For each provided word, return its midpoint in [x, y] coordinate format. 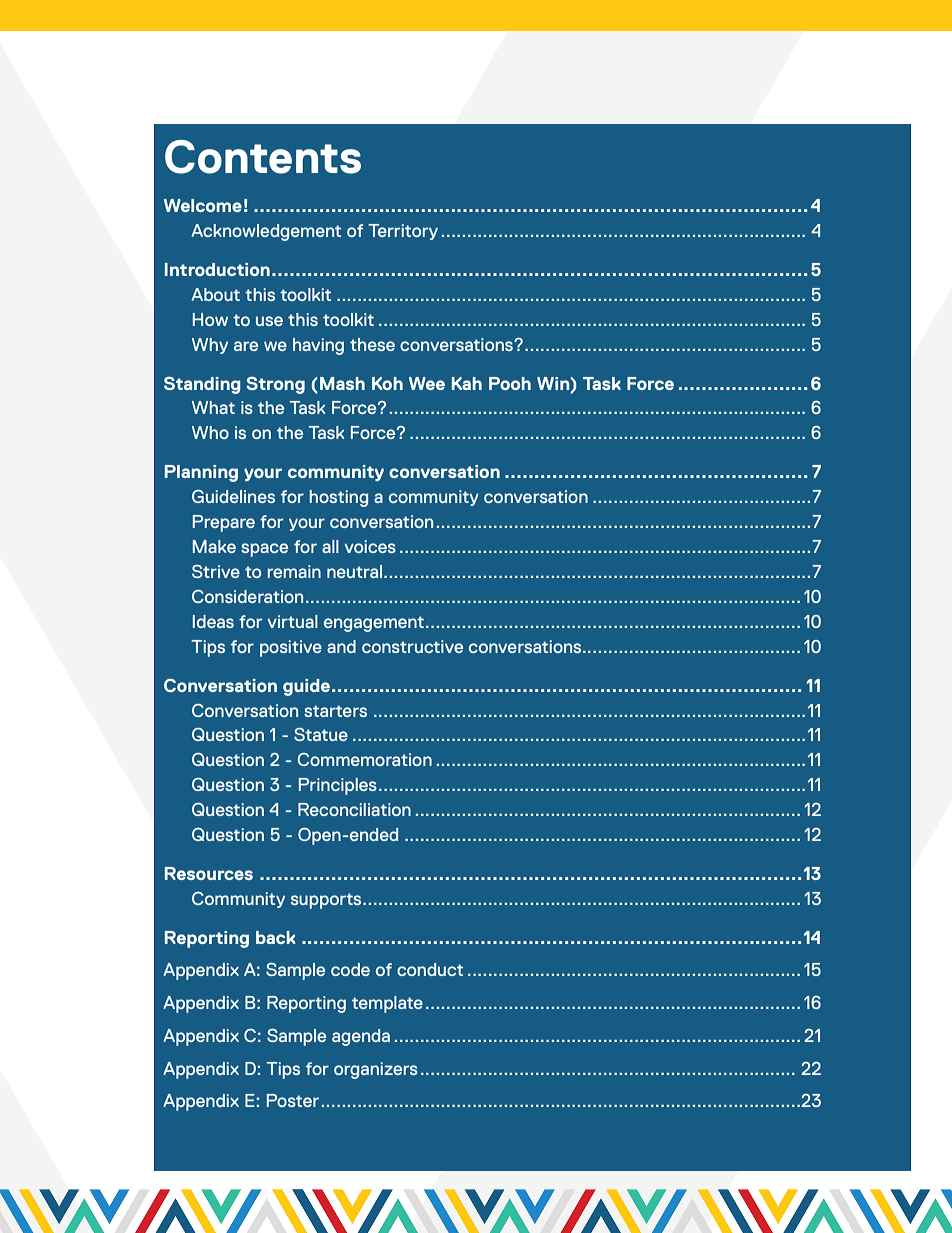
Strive [216, 571]
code [350, 969]
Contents [263, 157]
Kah [467, 383]
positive [291, 648]
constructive [412, 646]
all [330, 546]
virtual [293, 621]
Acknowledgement [266, 232]
